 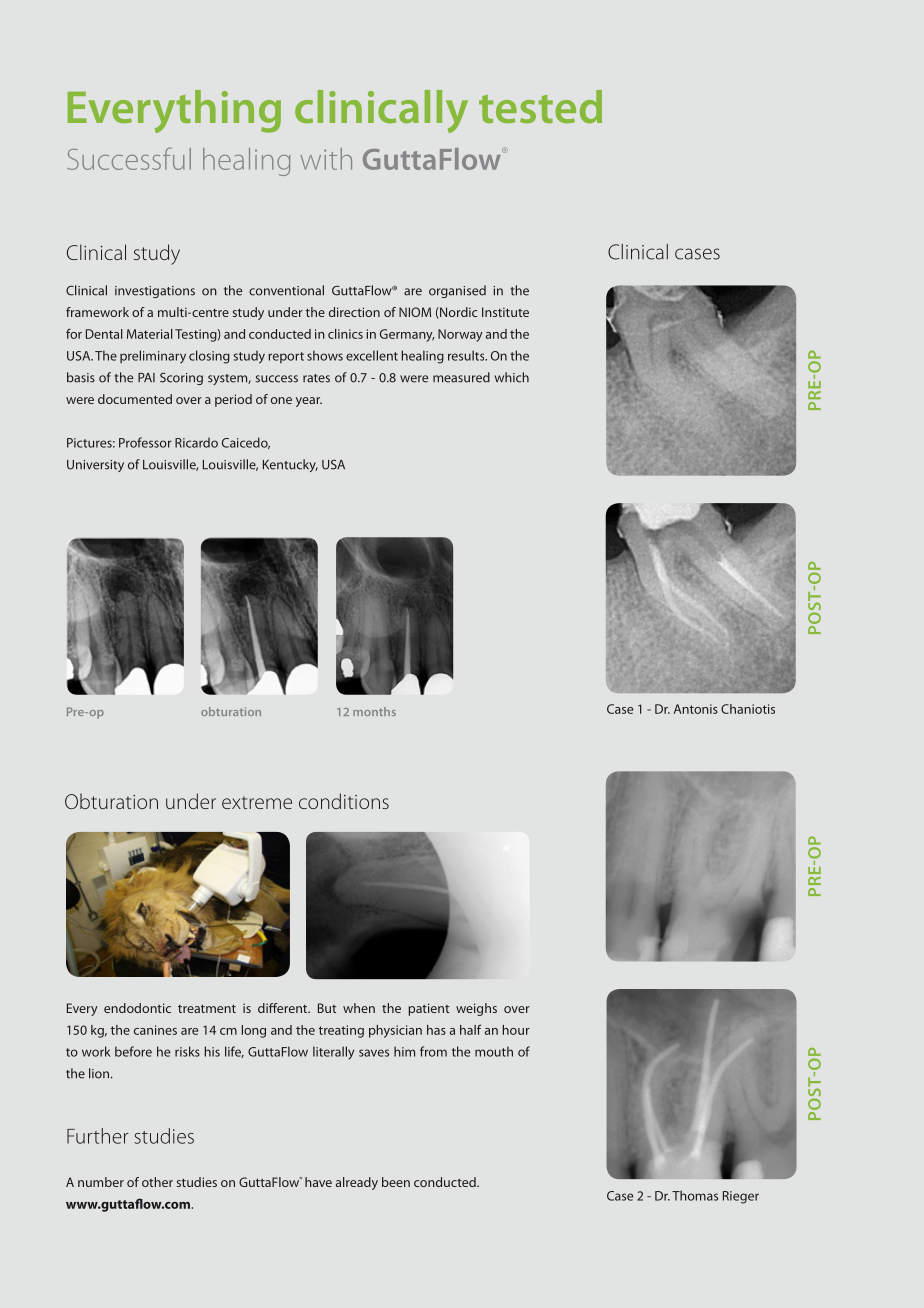 What do you see at coordinates (290, 465) in the screenshot?
I see `Kentucky` at bounding box center [290, 465].
